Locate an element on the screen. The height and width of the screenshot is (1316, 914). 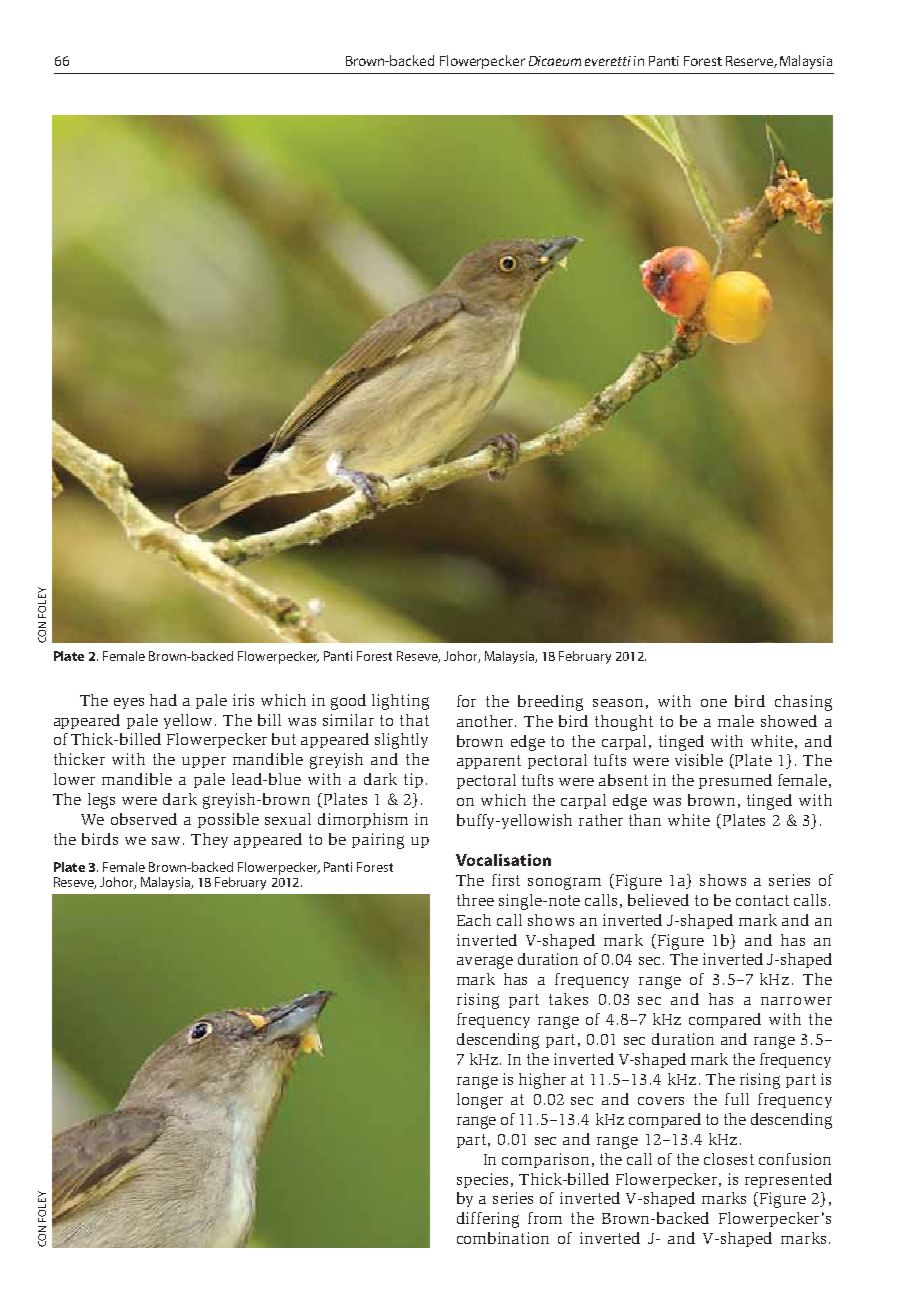
full is located at coordinates (737, 1099).
